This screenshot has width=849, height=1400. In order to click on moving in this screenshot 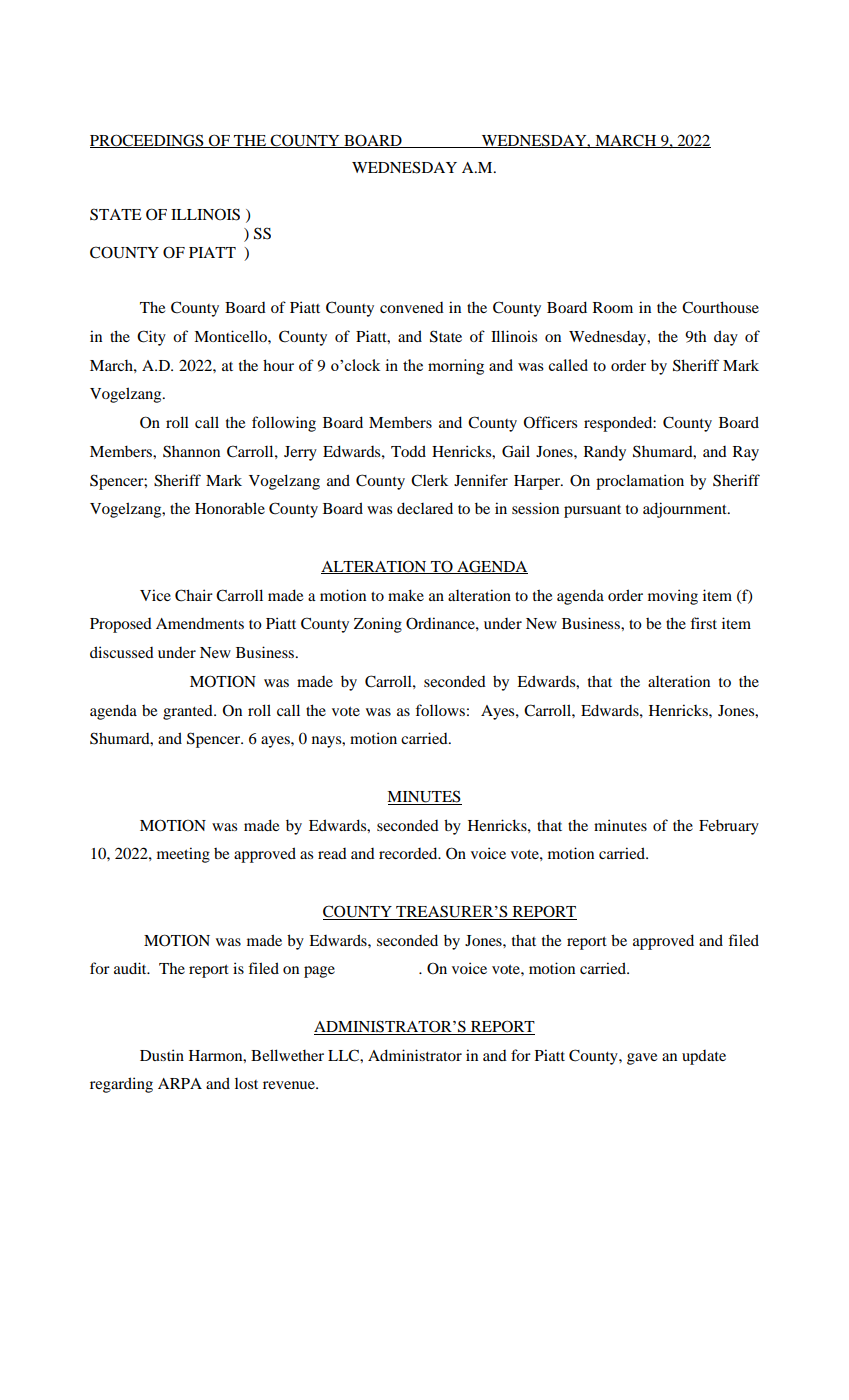, I will do `click(673, 597)`.
